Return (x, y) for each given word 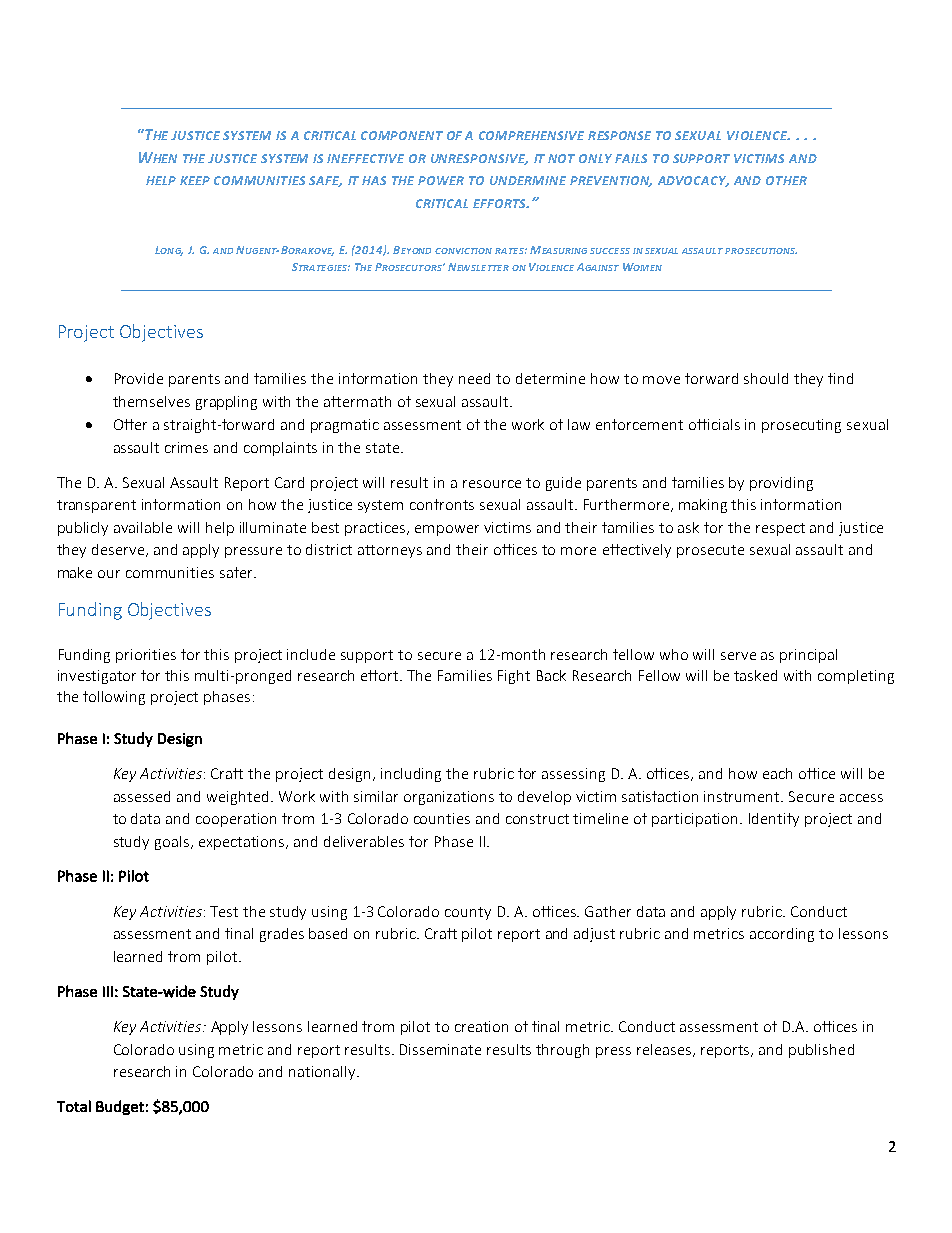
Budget (120, 1107)
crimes (186, 447)
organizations (449, 798)
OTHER (786, 180)
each (777, 773)
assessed (142, 796)
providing (781, 484)
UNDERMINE (528, 180)
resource (492, 484)
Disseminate (440, 1049)
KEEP (195, 180)
